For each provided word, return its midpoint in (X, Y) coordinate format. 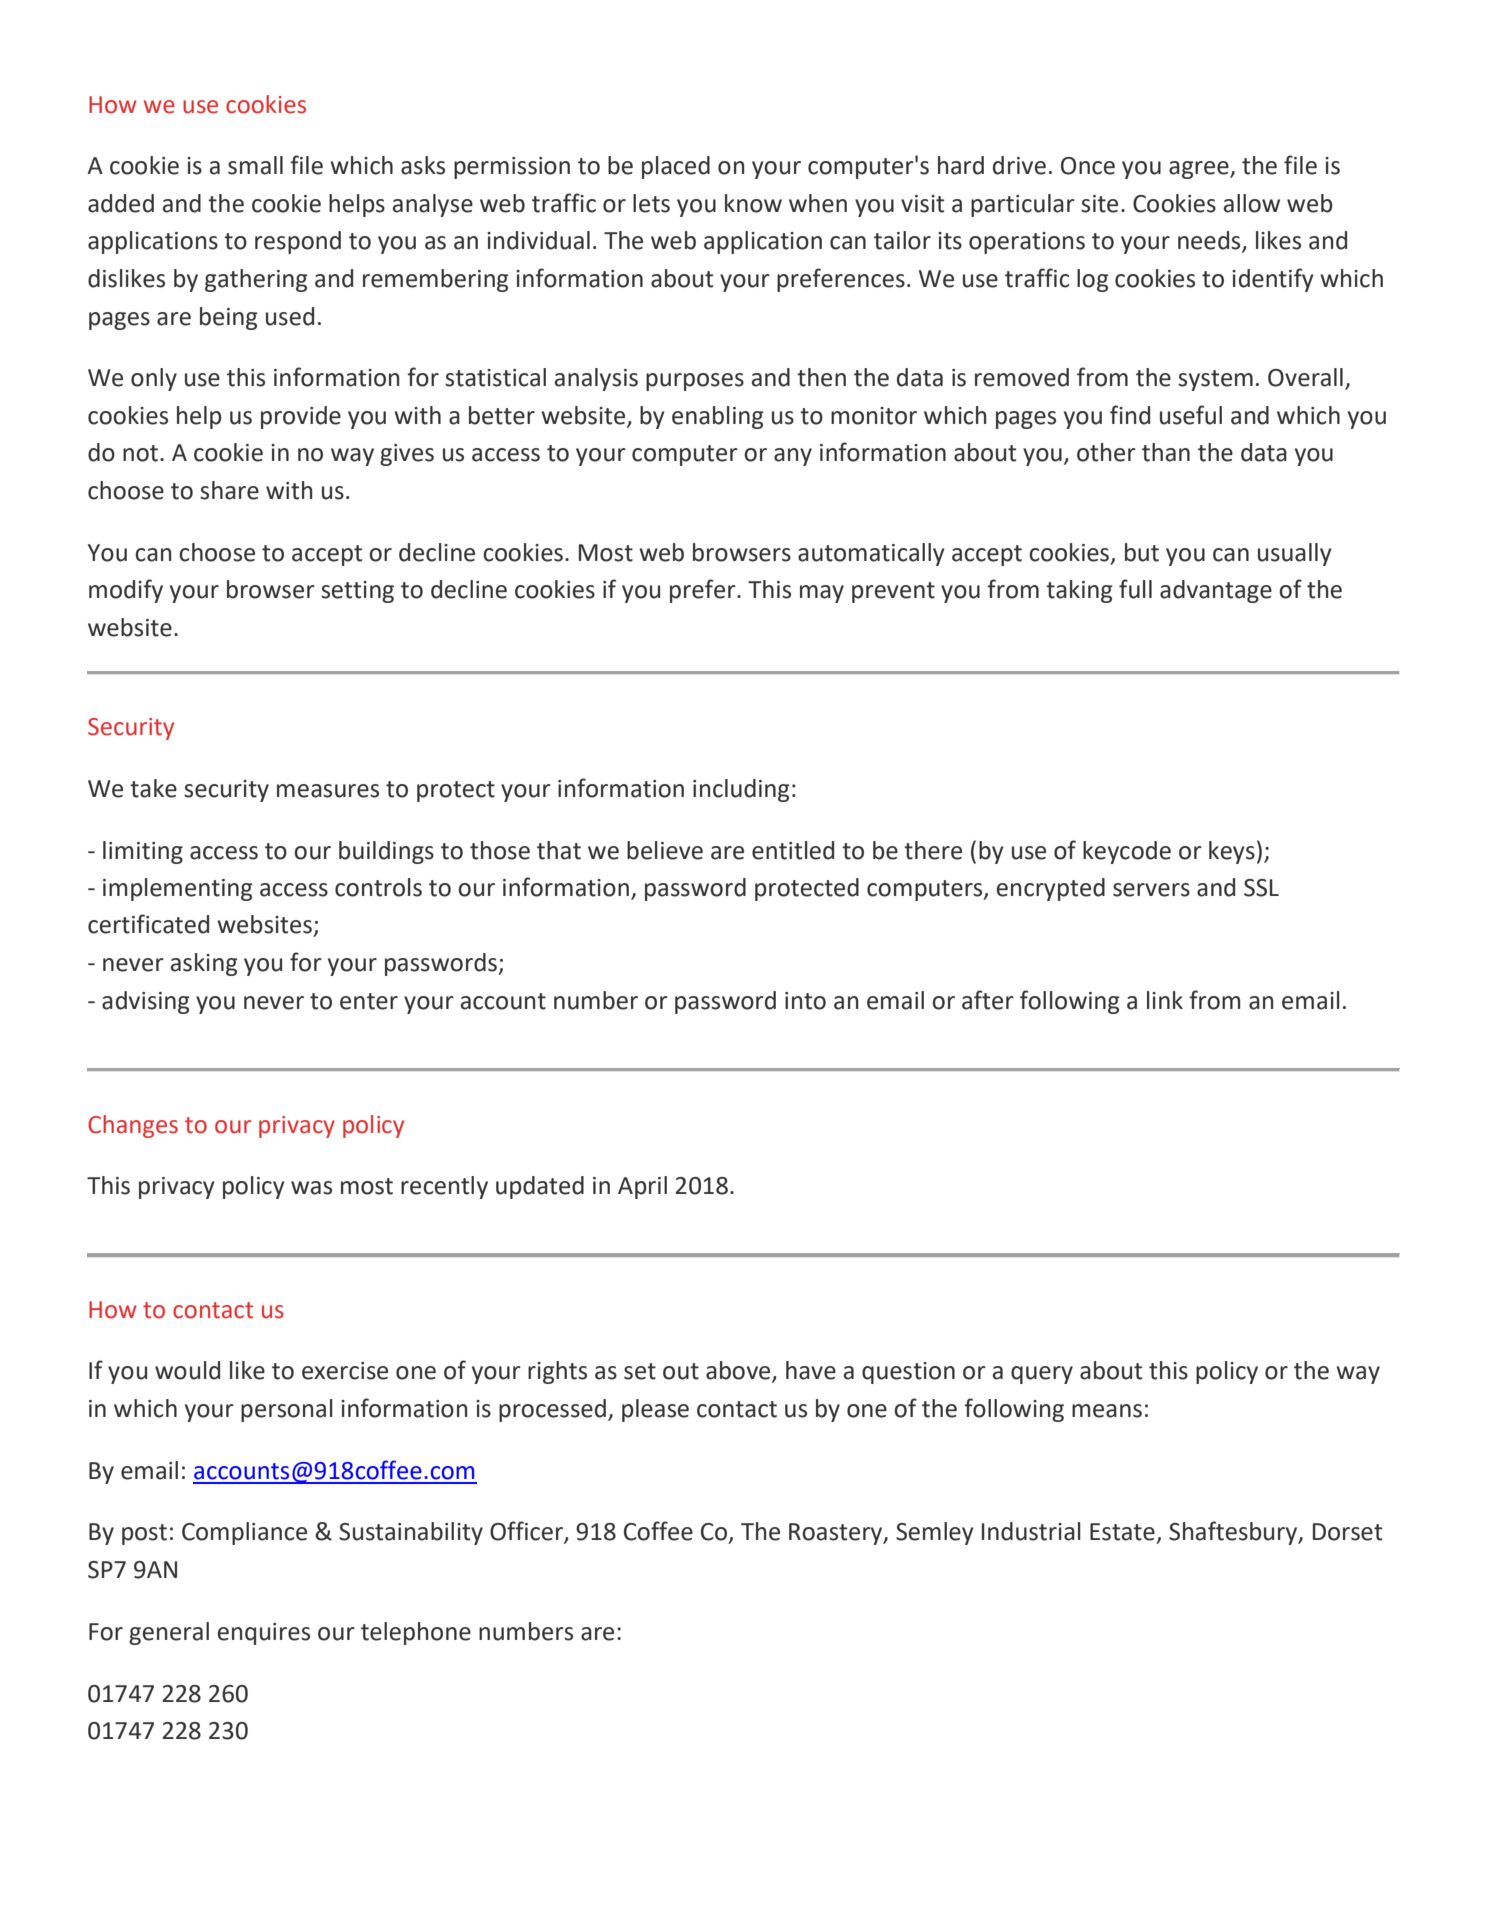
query (1042, 1375)
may (822, 594)
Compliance (244, 1533)
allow (1252, 203)
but (1142, 552)
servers (1151, 890)
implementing (178, 889)
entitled (793, 850)
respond (298, 242)
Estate (1122, 1532)
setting (357, 592)
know (753, 203)
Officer (527, 1532)
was (311, 1188)
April (642, 1187)
